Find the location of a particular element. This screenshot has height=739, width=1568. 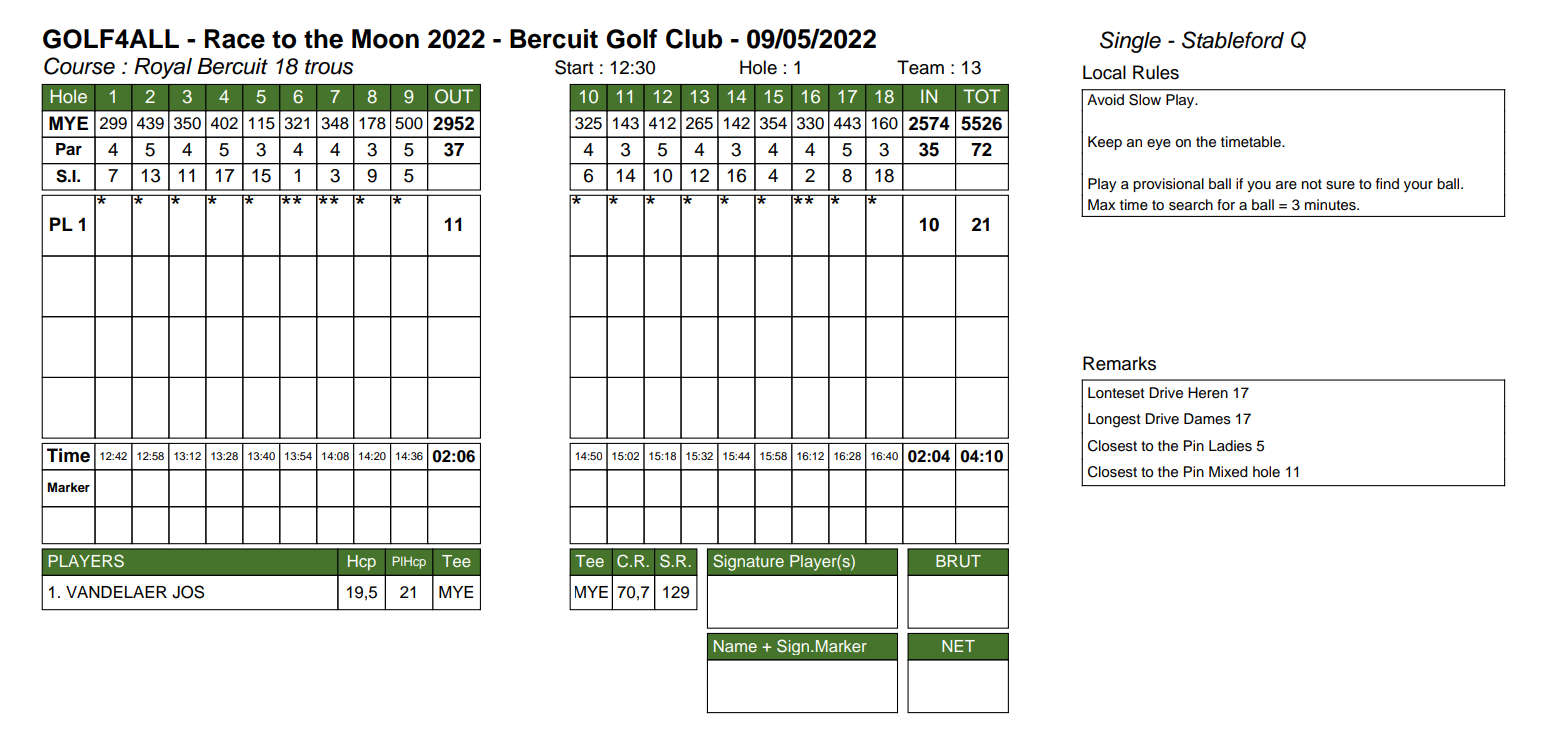

Par is located at coordinates (69, 149).
